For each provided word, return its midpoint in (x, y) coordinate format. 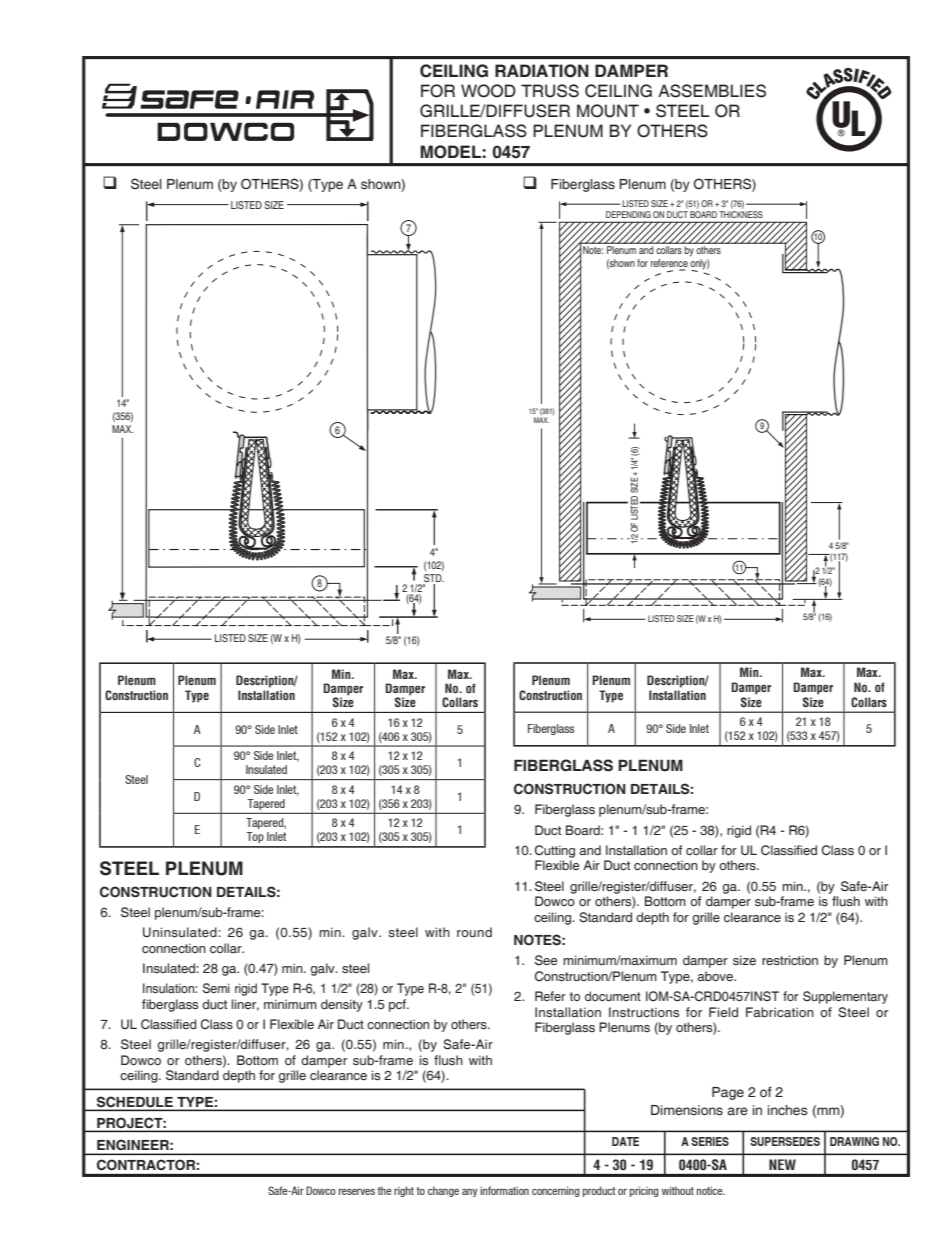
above (716, 976)
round (474, 932)
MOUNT (608, 111)
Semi (216, 988)
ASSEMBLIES (712, 91)
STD (433, 579)
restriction (790, 960)
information (504, 1190)
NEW (782, 1164)
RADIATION (542, 71)
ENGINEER (134, 1145)
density (342, 1005)
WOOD (488, 91)
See (546, 960)
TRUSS (550, 91)
